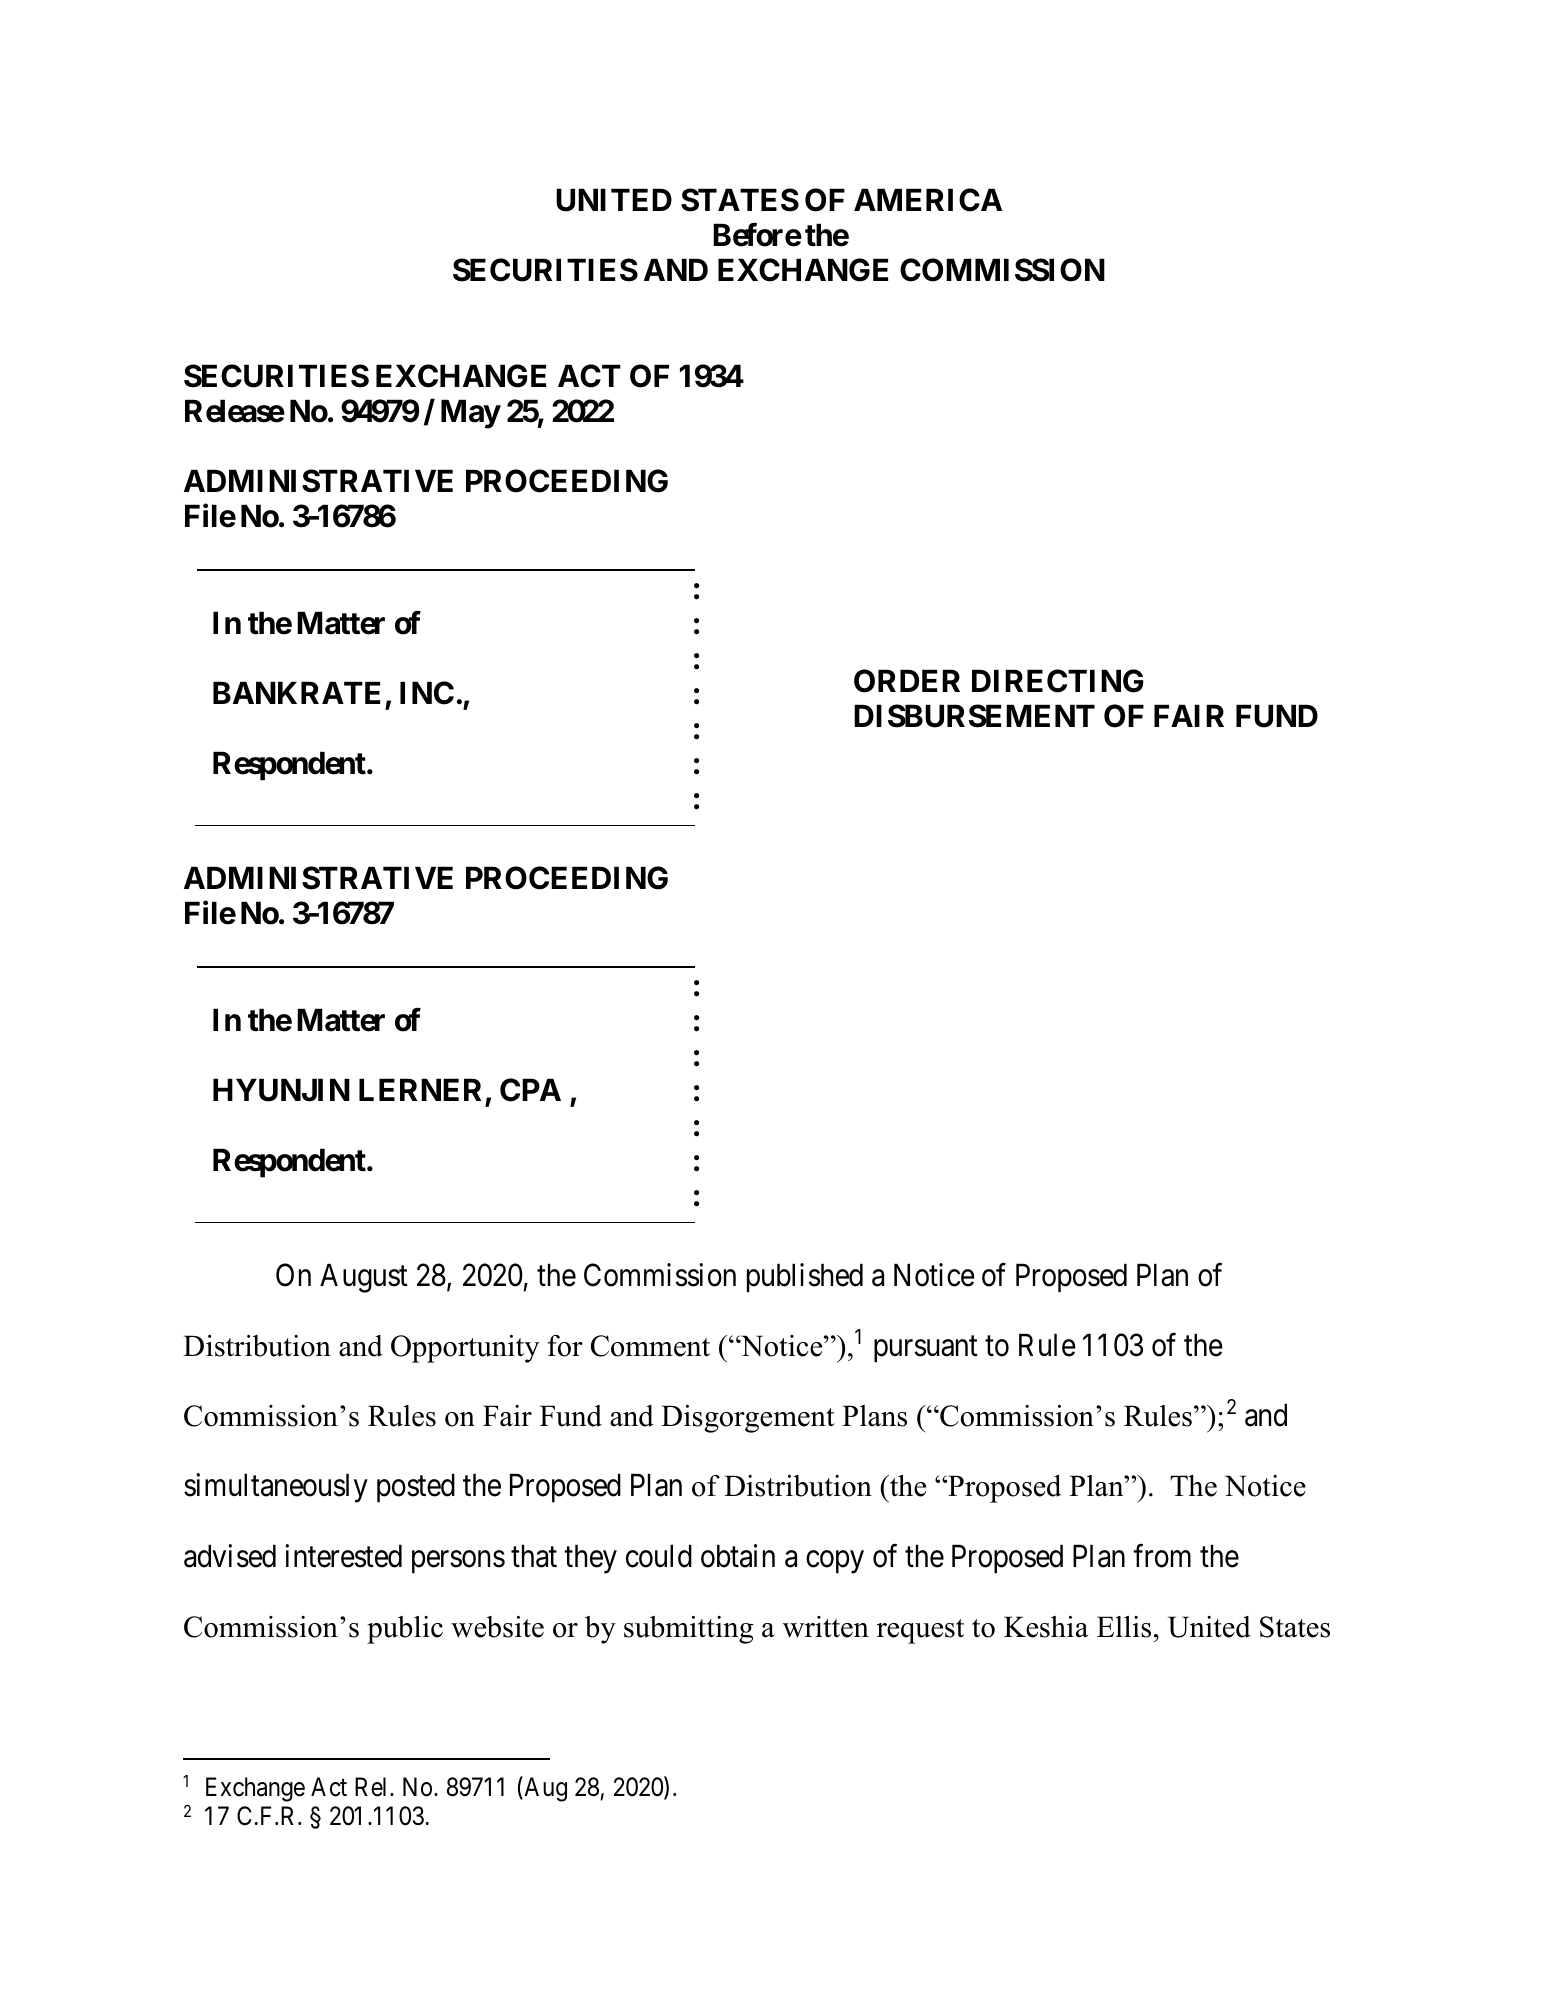 The height and width of the image is (2015, 1557). Describe the element at coordinates (688, 1630) in the image. I see `submitting` at that location.
